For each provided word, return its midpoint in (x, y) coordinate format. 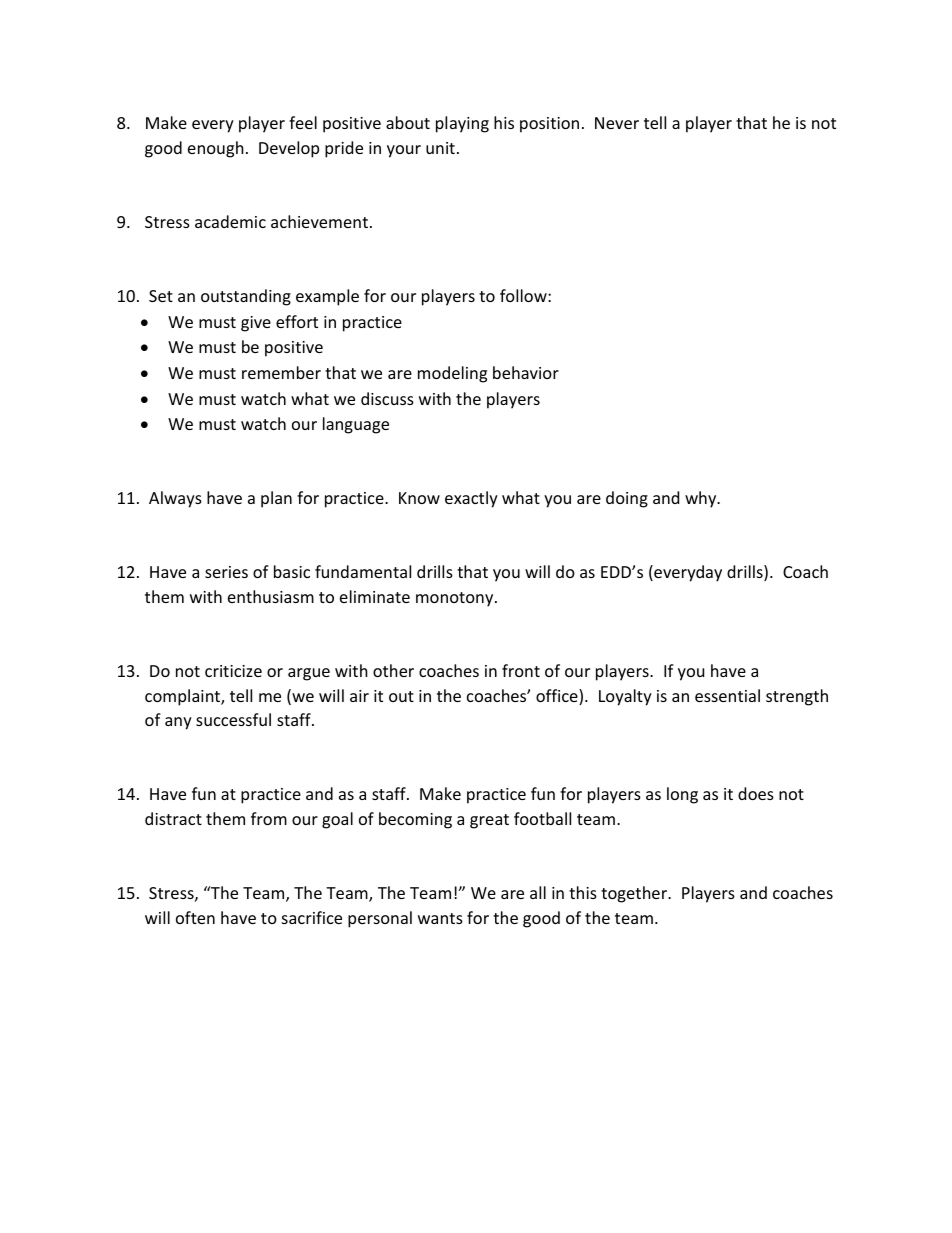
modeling (452, 374)
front (521, 670)
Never (617, 123)
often (195, 917)
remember (281, 372)
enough (216, 149)
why (702, 499)
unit (440, 148)
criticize (233, 671)
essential (727, 695)
